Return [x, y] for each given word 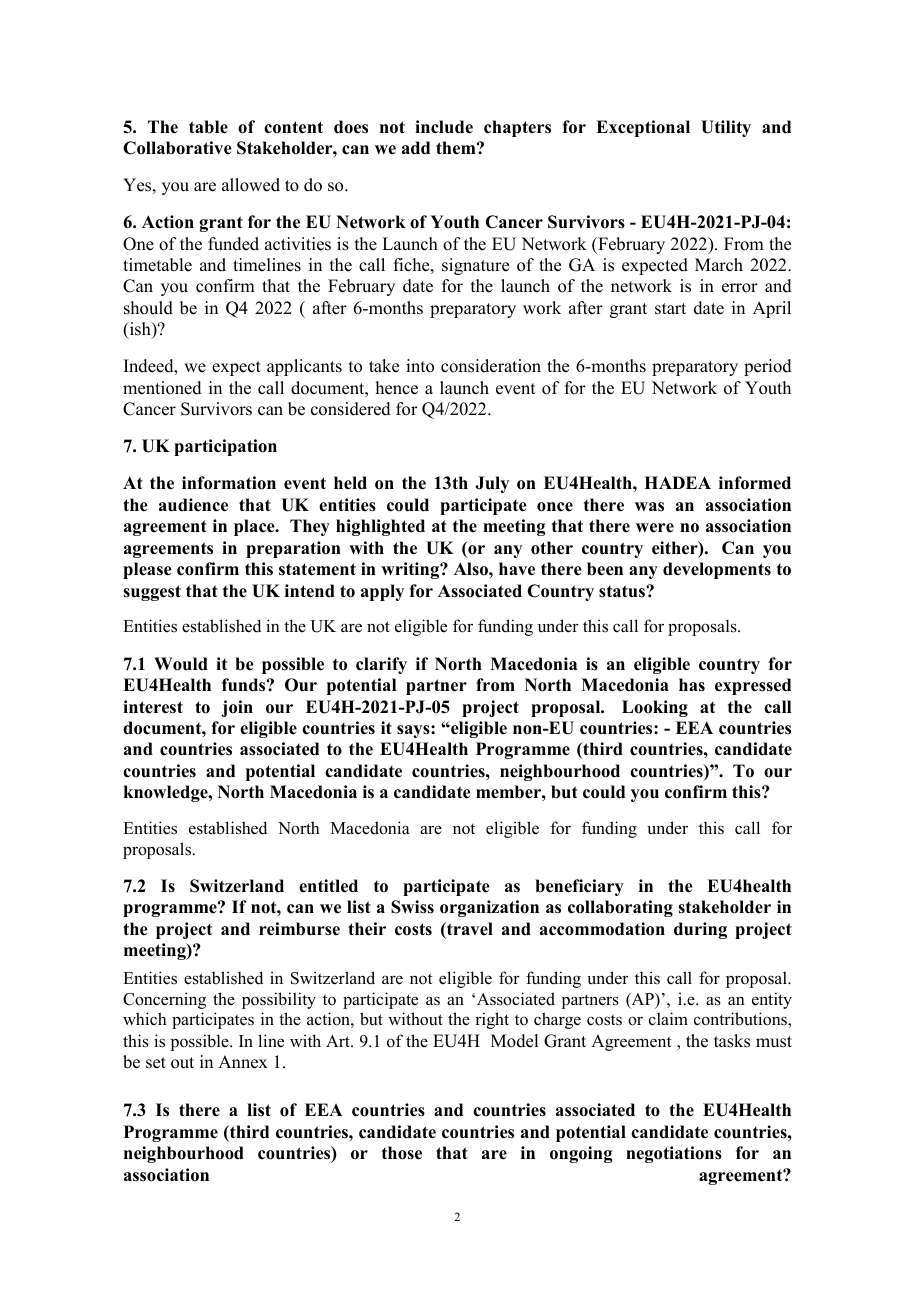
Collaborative [177, 148]
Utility [726, 128]
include [444, 127]
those [402, 1153]
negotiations [674, 1154]
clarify [381, 665]
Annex [243, 1062]
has [692, 685]
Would [181, 664]
